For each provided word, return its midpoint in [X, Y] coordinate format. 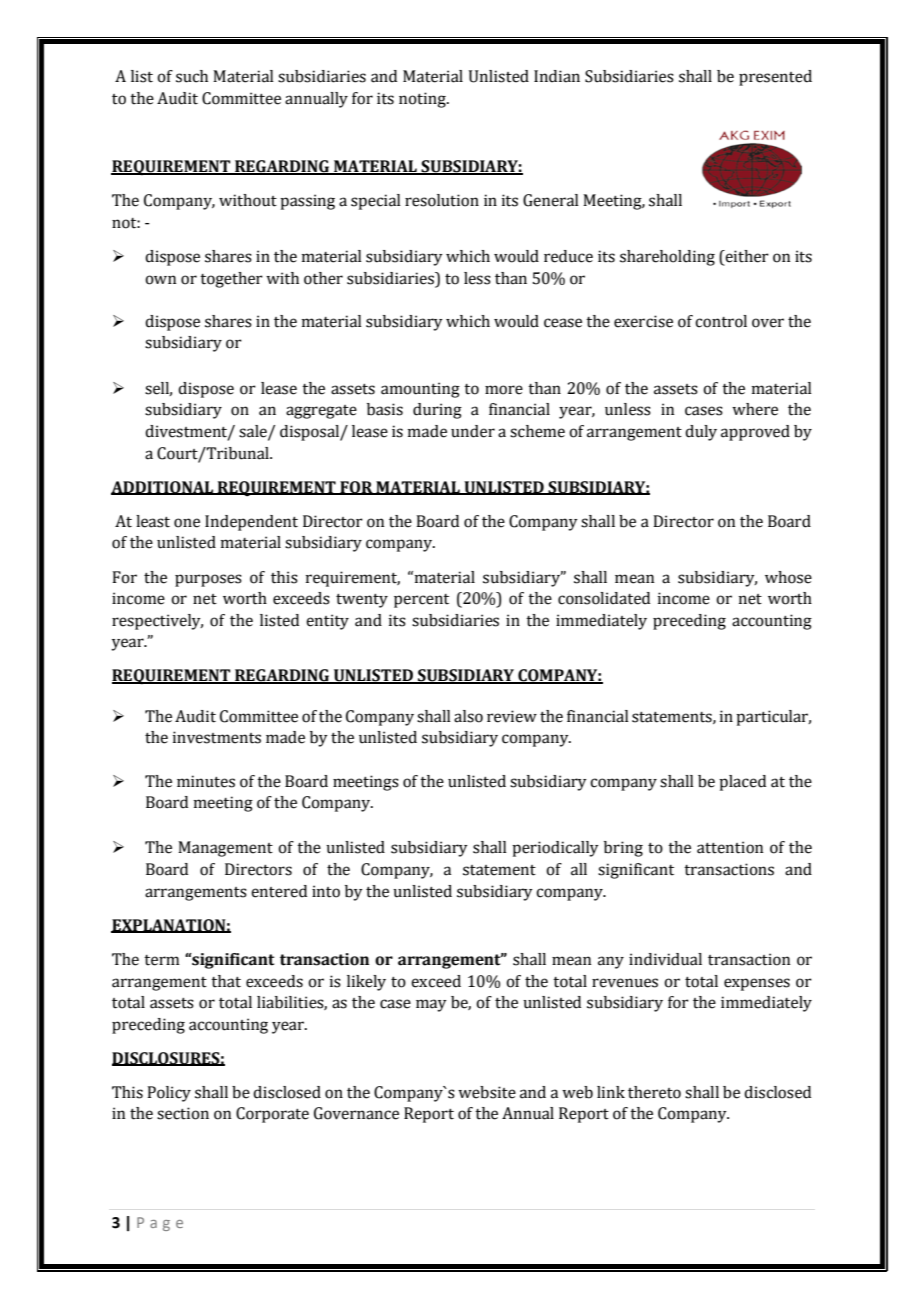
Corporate [272, 1115]
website [487, 1092]
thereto [654, 1092]
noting [423, 100]
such [192, 76]
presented [775, 78]
